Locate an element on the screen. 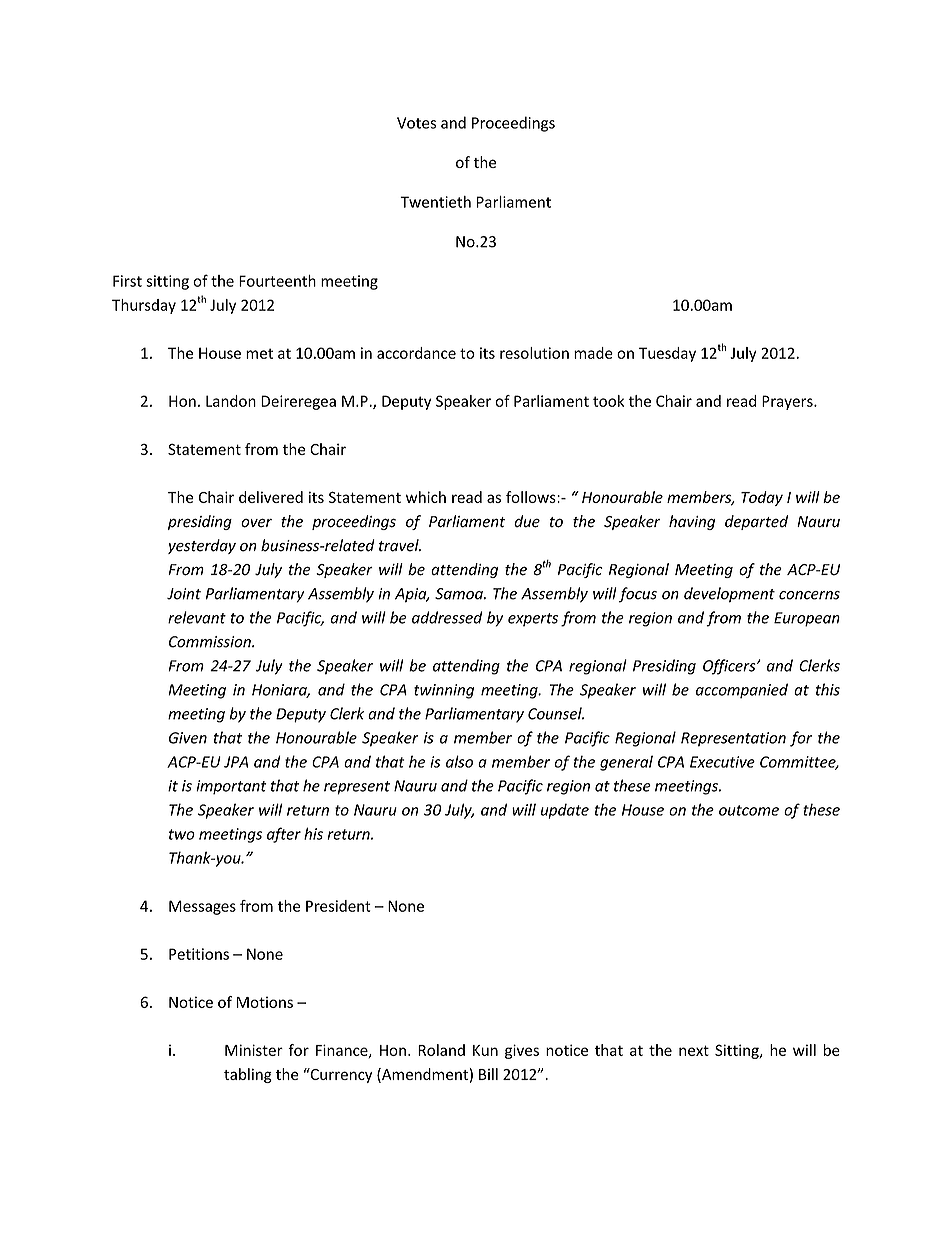  development is located at coordinates (729, 595).
